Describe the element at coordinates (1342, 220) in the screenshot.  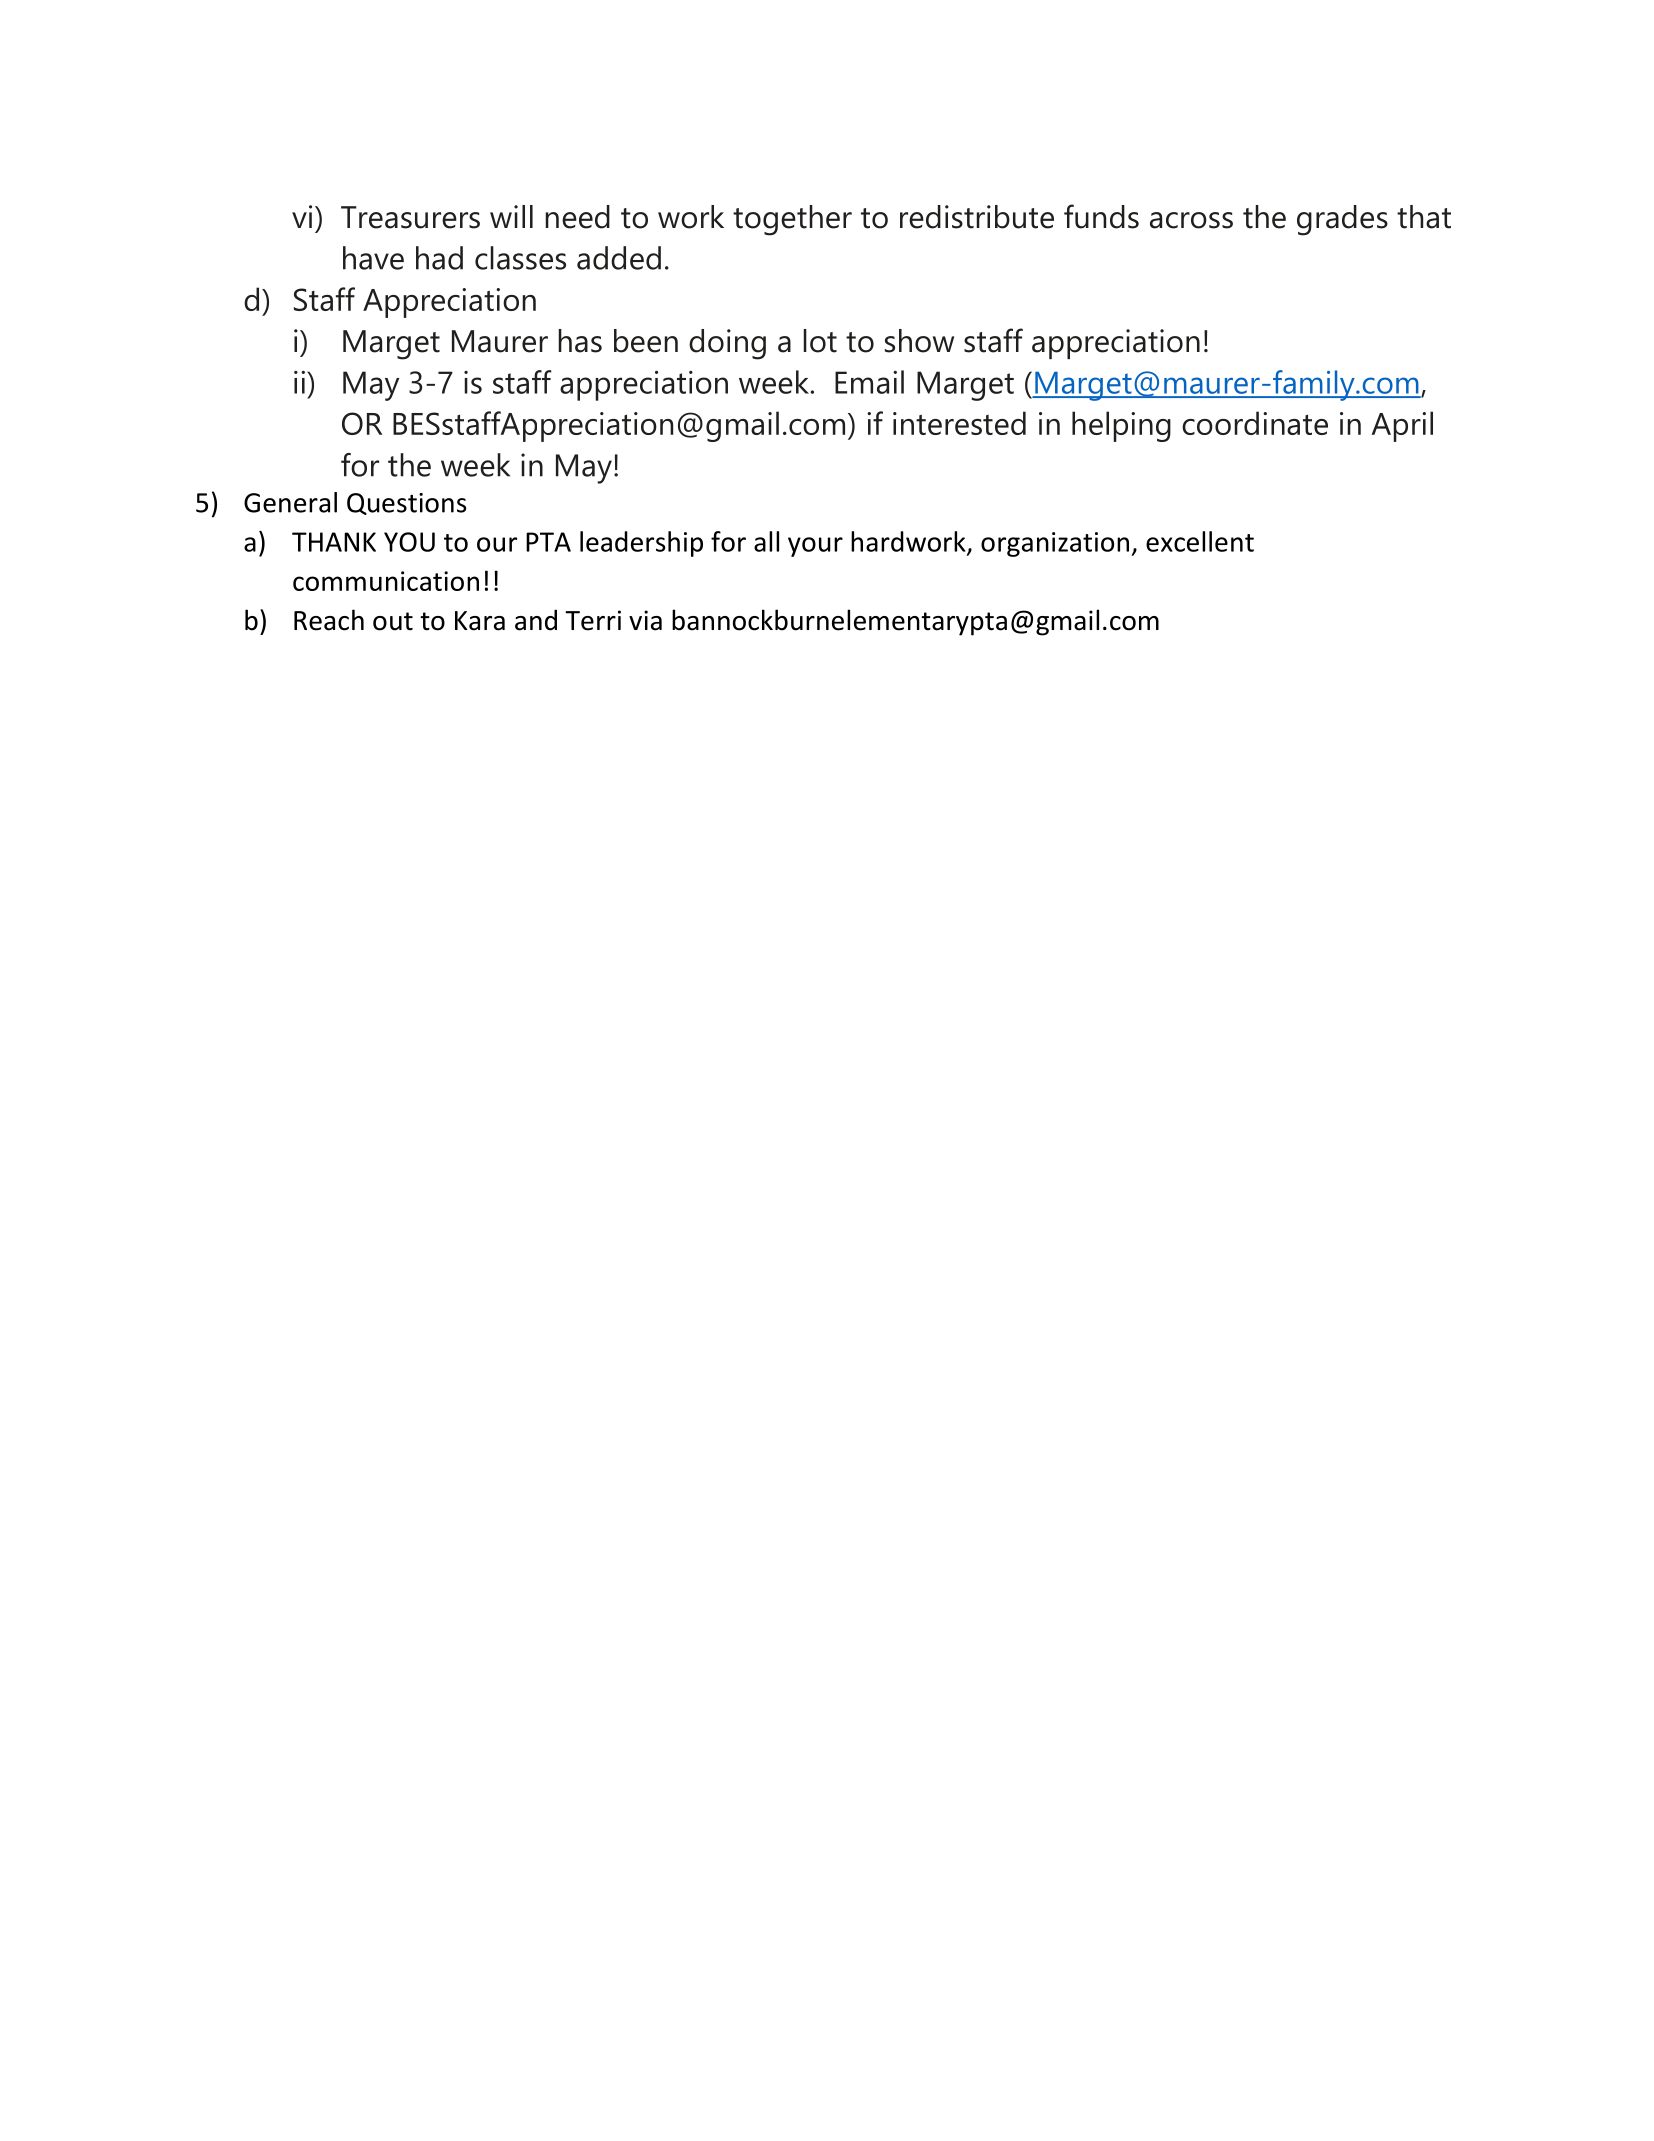
I see `grades` at that location.
